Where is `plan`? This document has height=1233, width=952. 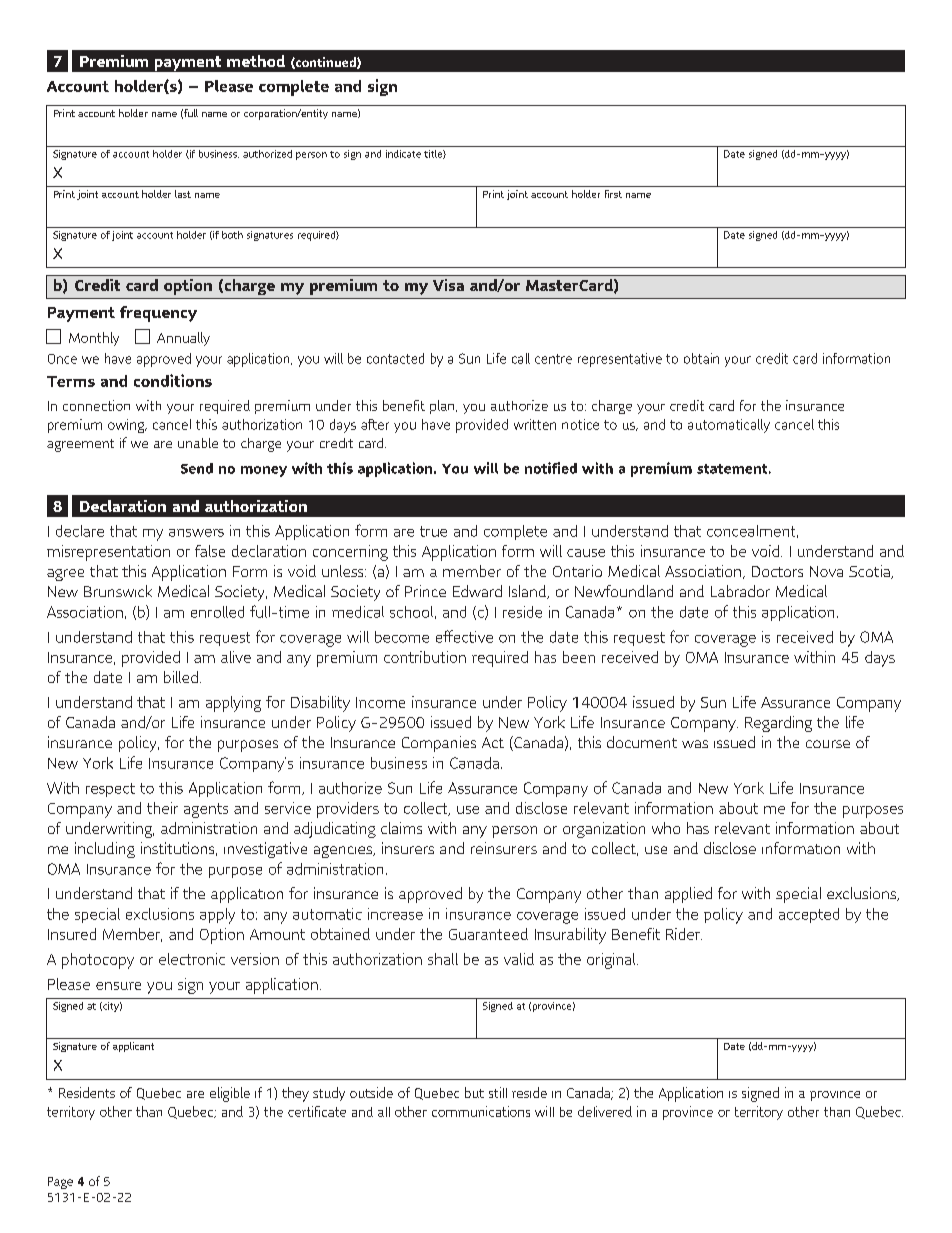 plan is located at coordinates (443, 407).
